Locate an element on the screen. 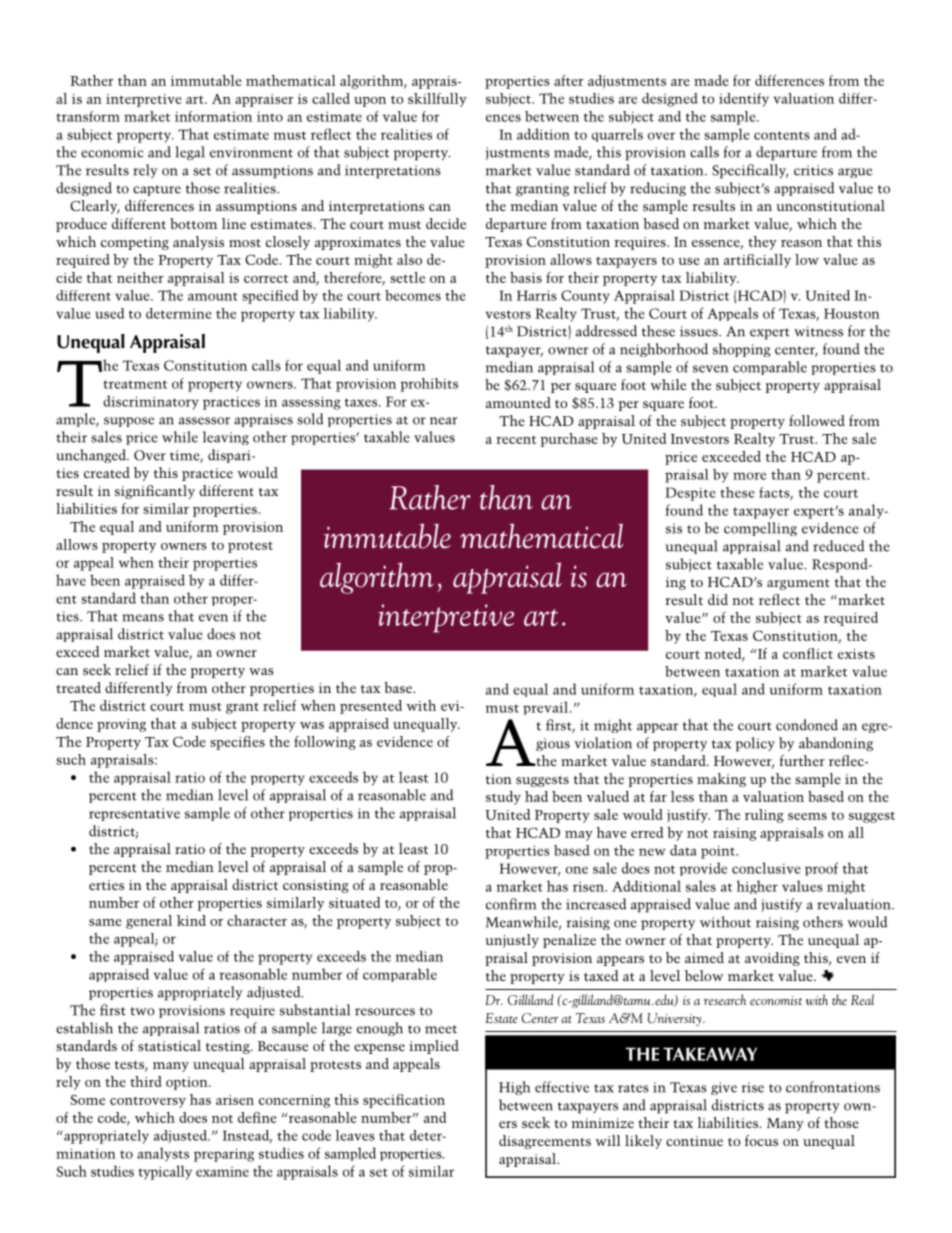 The image size is (952, 1233). typically is located at coordinates (165, 1172).
